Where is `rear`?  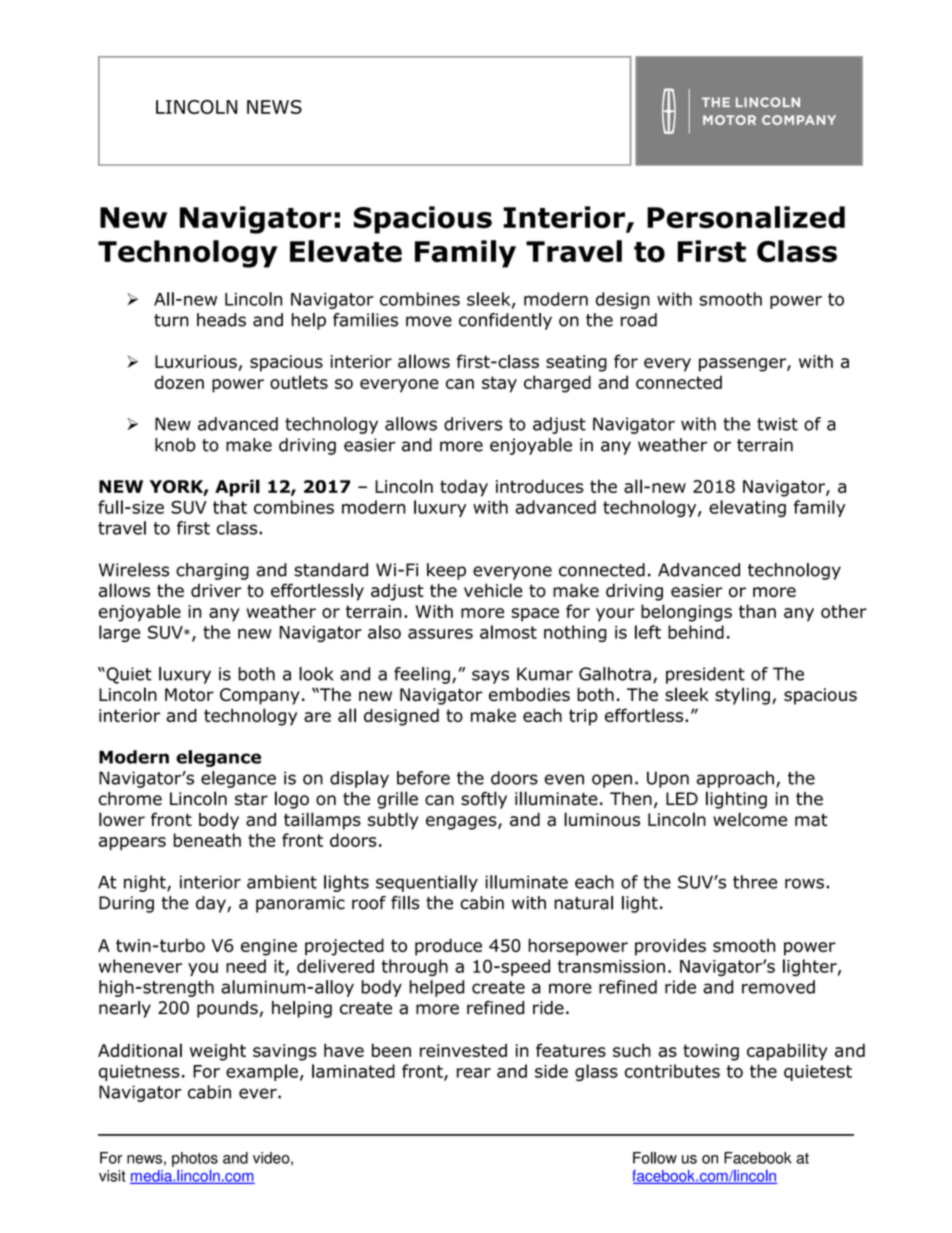 rear is located at coordinates (474, 1073).
